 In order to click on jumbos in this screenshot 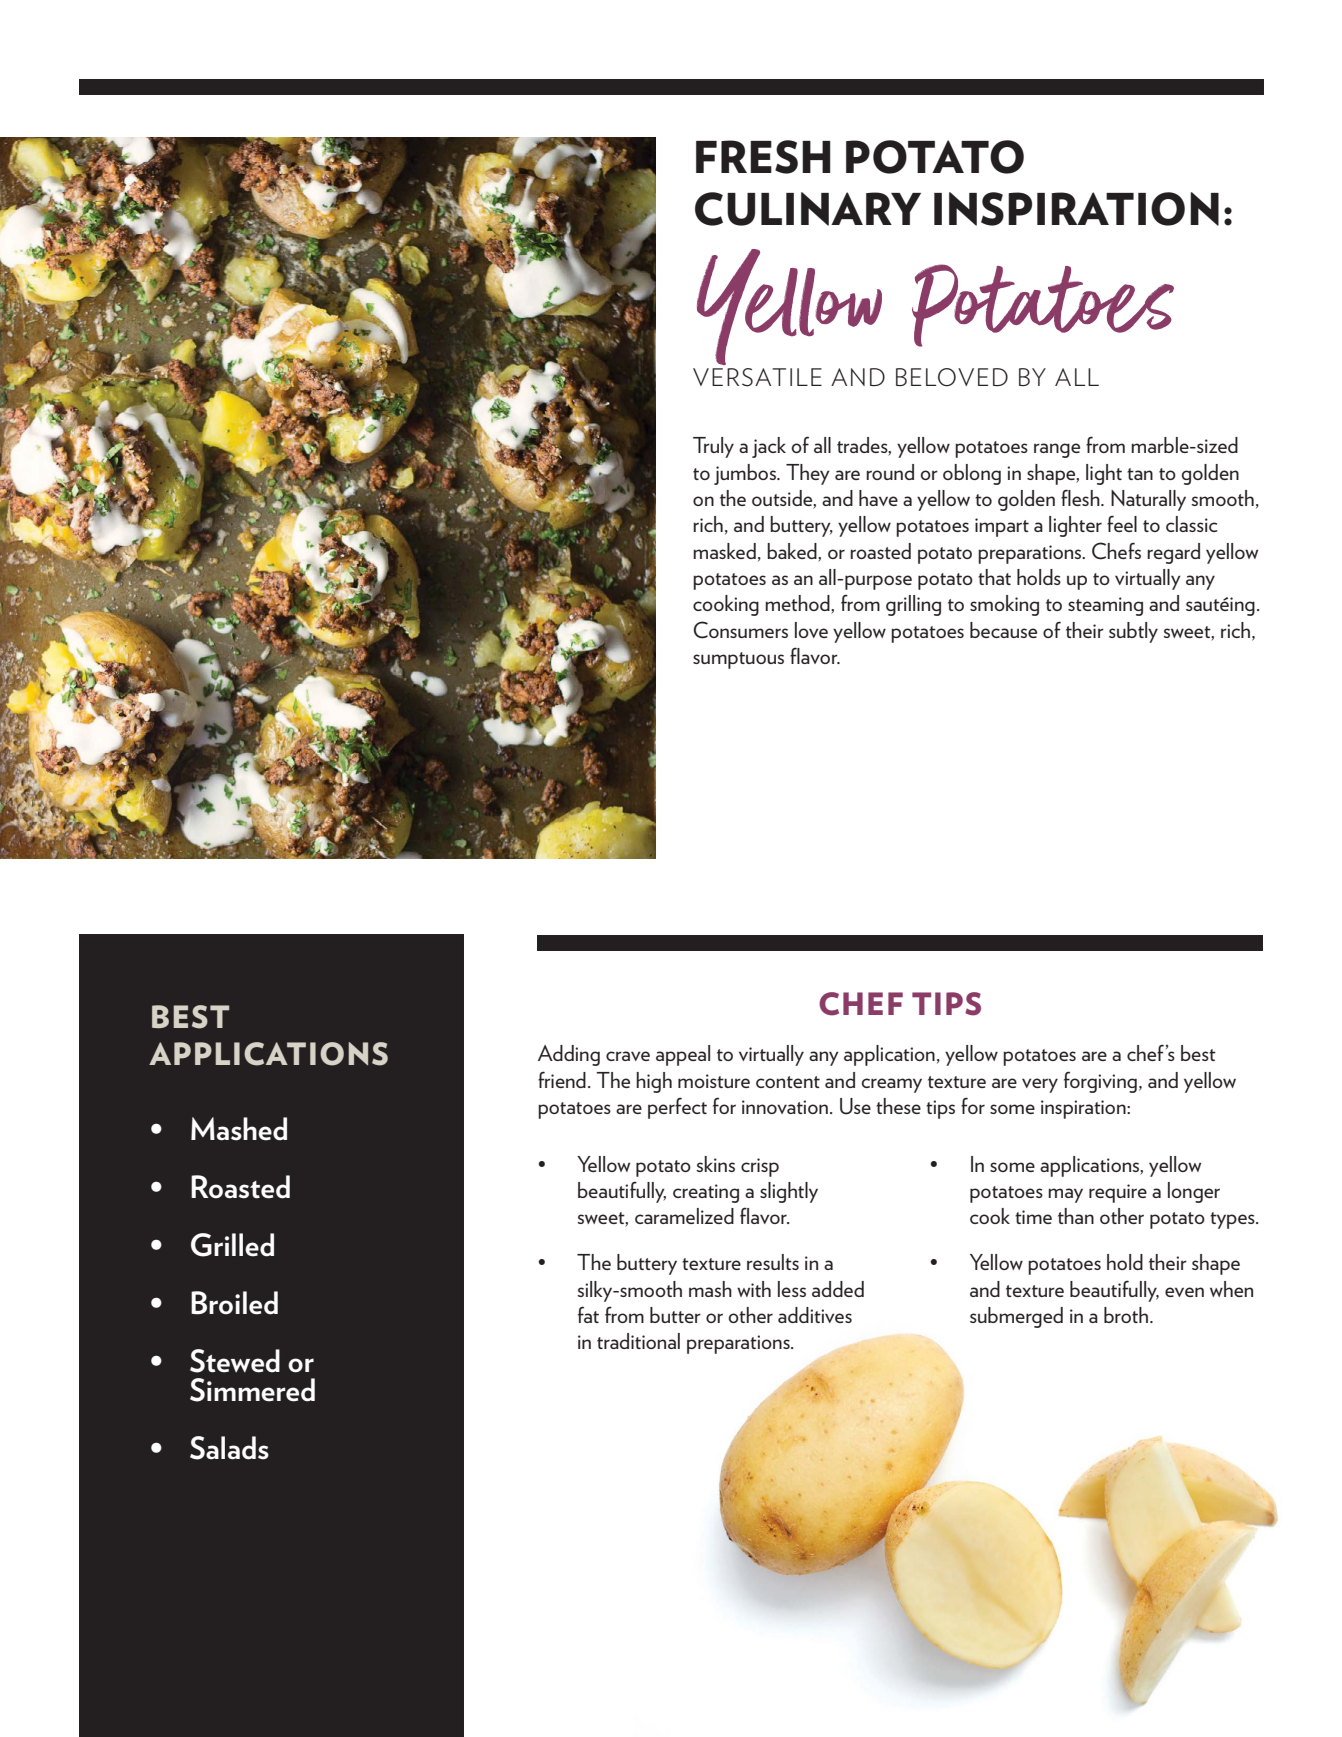, I will do `click(746, 474)`.
